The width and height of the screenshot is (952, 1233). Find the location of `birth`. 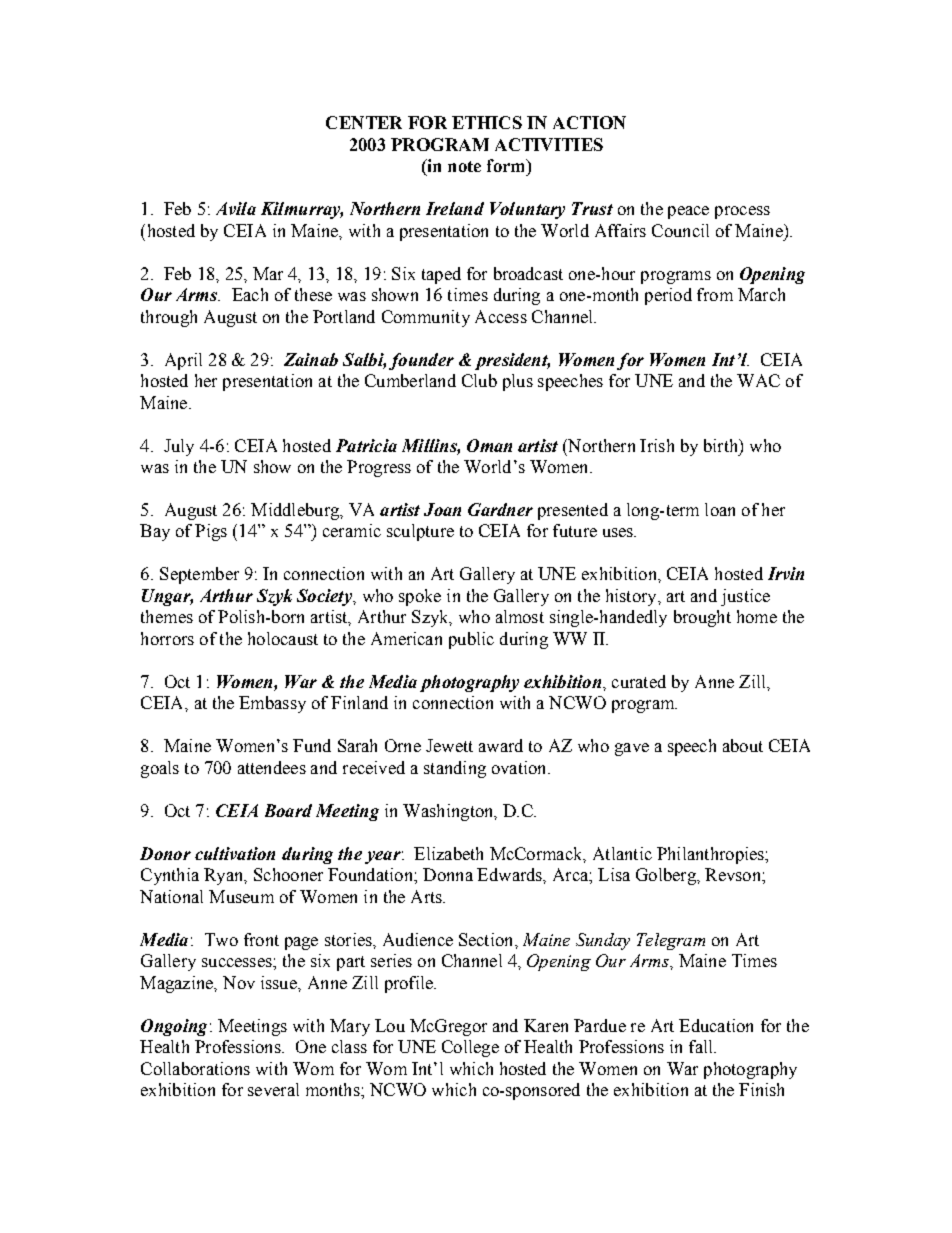

birth is located at coordinates (722, 446).
